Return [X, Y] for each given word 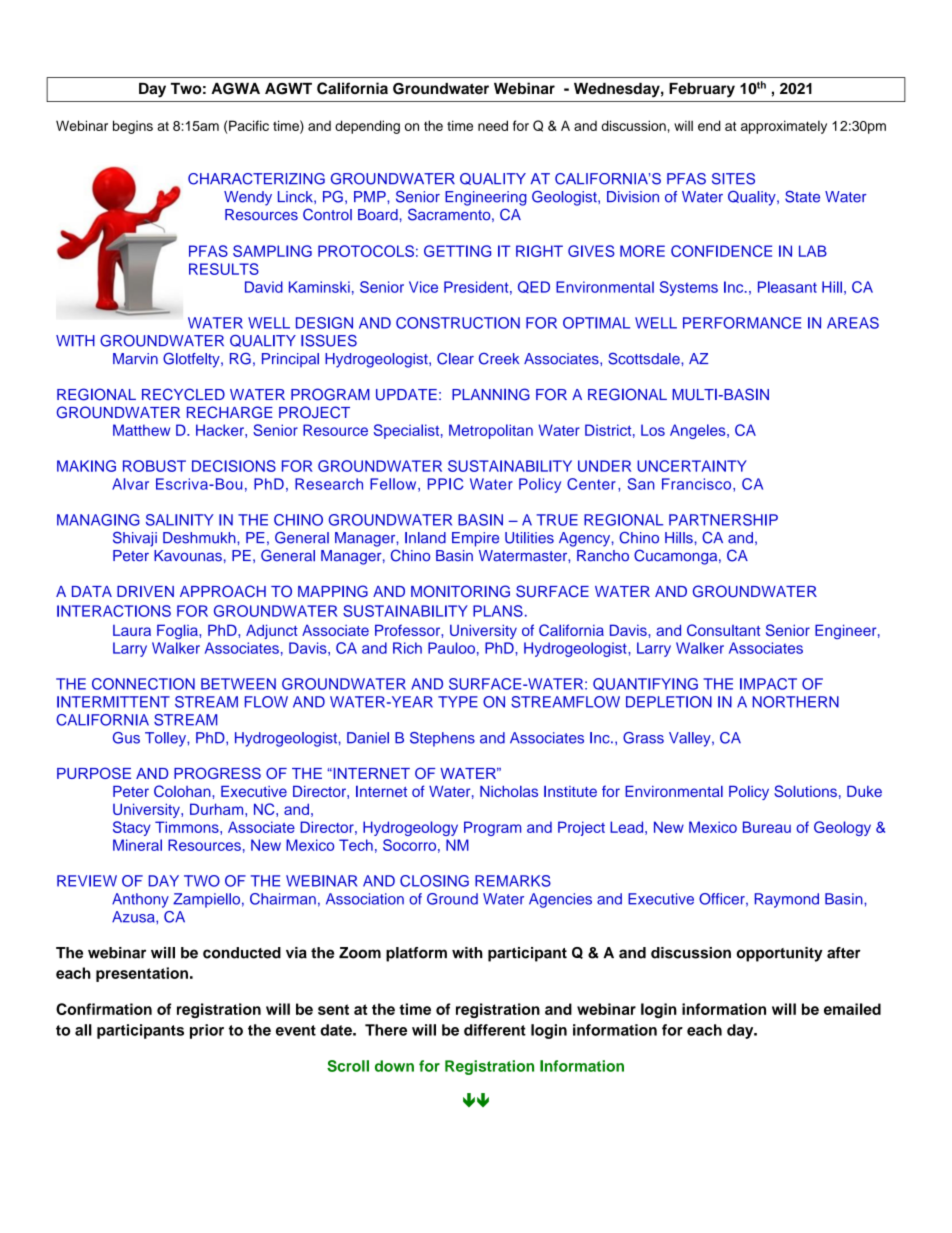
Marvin [135, 359]
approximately [784, 127]
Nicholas [509, 791]
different [495, 1030]
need [493, 125]
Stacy [132, 828]
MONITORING [460, 591]
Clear [455, 358]
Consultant [723, 630]
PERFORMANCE [742, 323]
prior [207, 1031]
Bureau [767, 827]
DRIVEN [145, 591]
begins [133, 127]
